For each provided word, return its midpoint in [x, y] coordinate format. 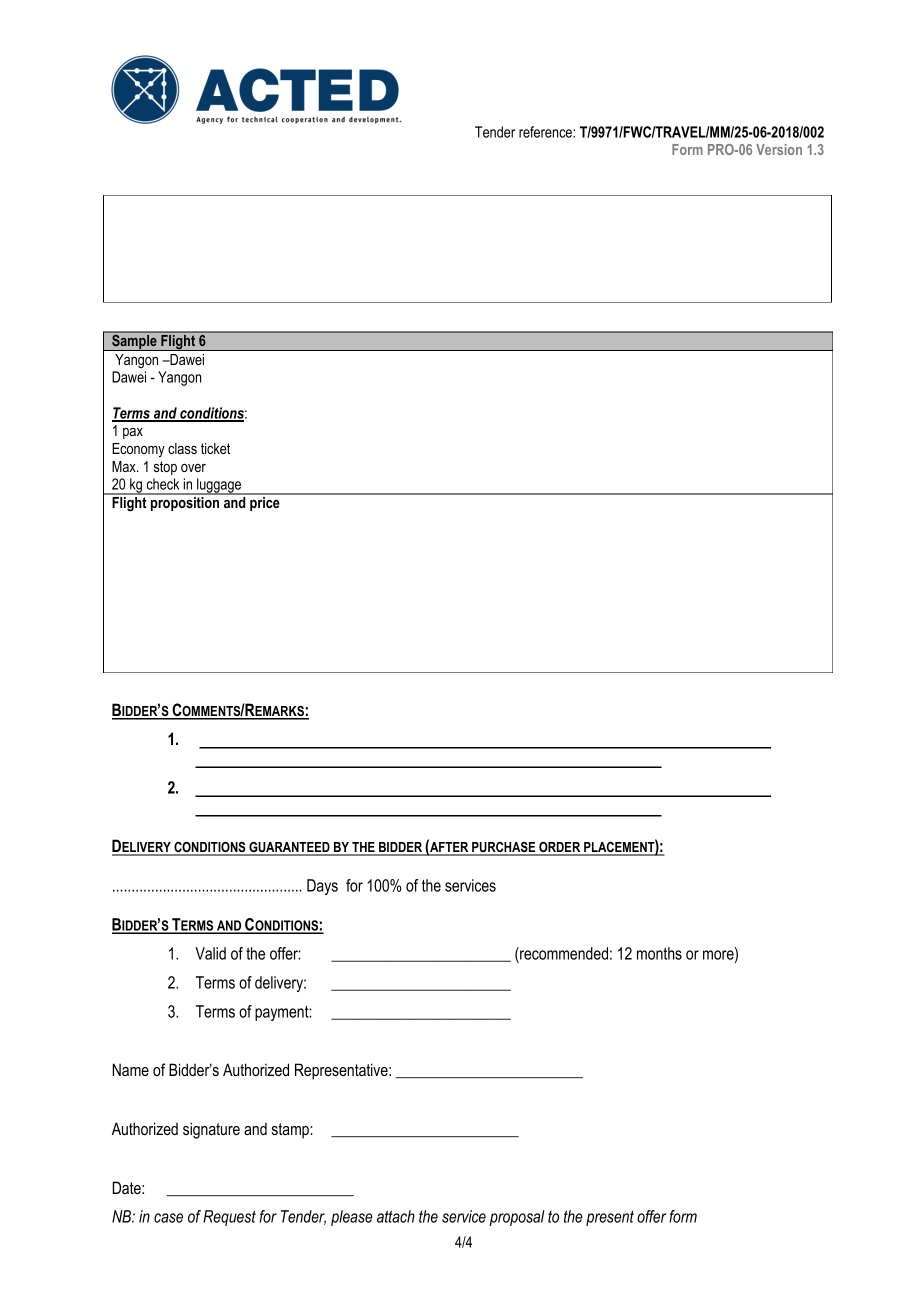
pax [133, 433]
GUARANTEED [289, 848]
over [193, 468]
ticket [215, 448]
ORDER [560, 848]
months [659, 953]
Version [779, 149]
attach [396, 1216]
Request [229, 1218]
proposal [517, 1218]
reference [546, 132]
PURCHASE [504, 848]
